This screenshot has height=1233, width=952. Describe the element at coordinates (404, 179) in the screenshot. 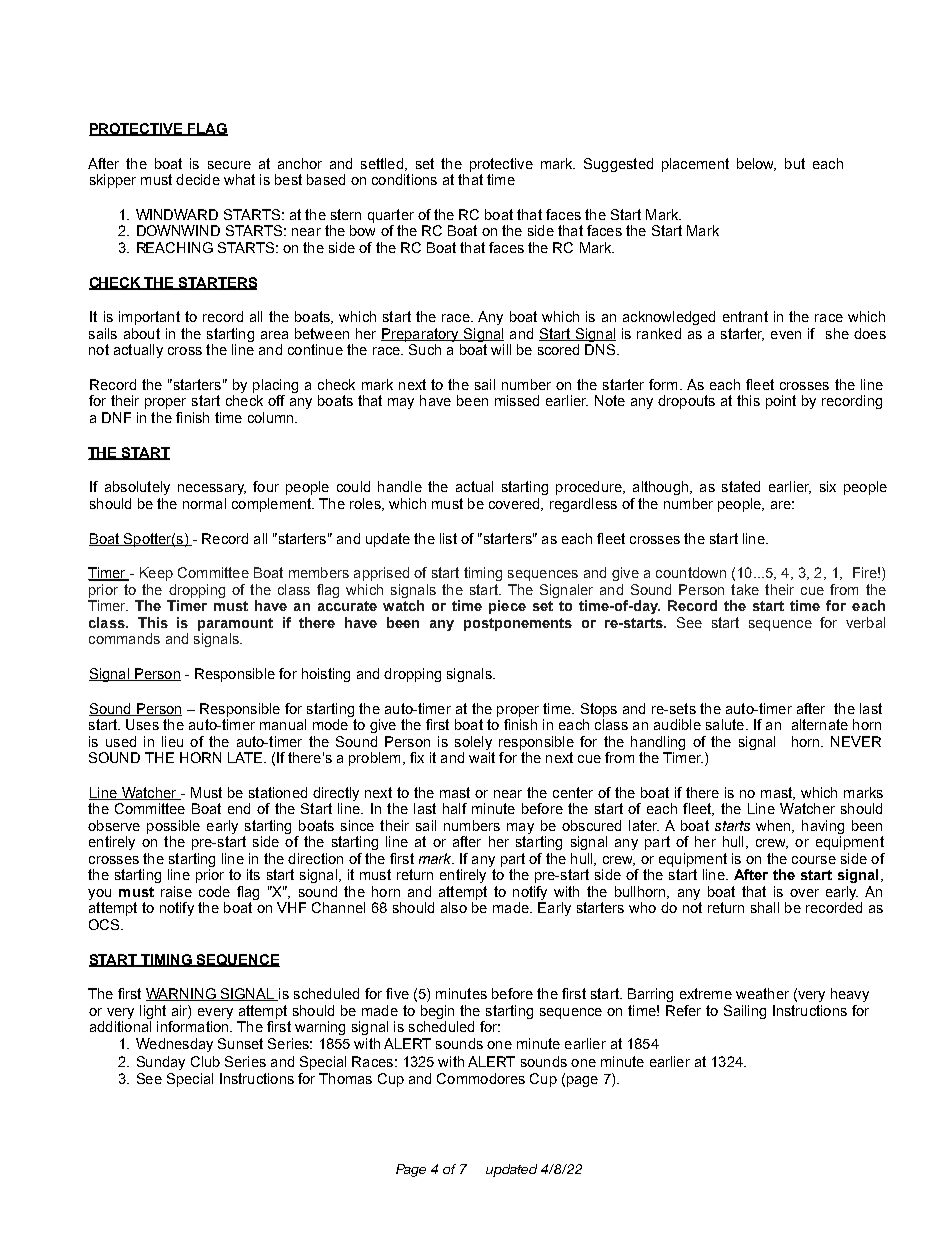

I see `conditions` at that location.
